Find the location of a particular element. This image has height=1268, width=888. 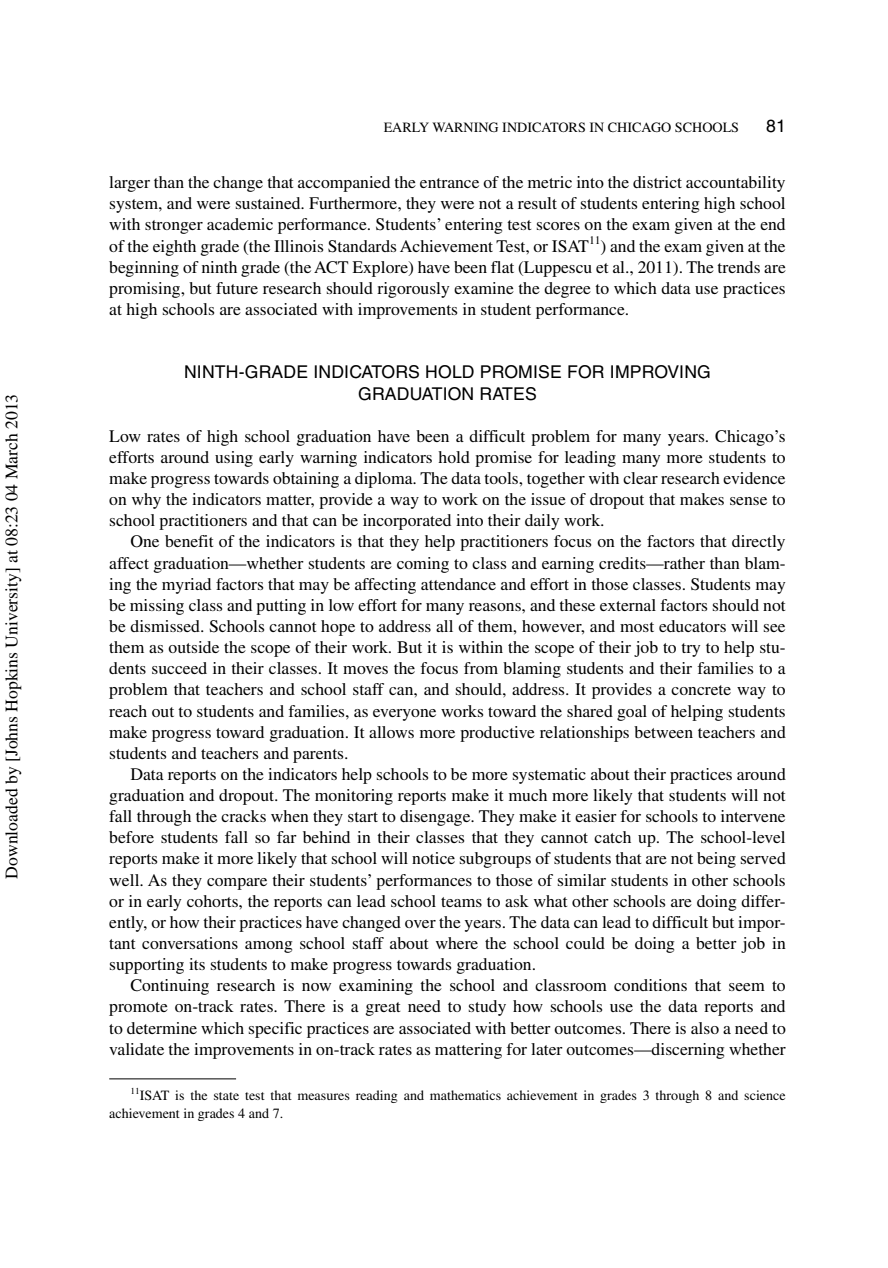

from is located at coordinates (481, 668).
